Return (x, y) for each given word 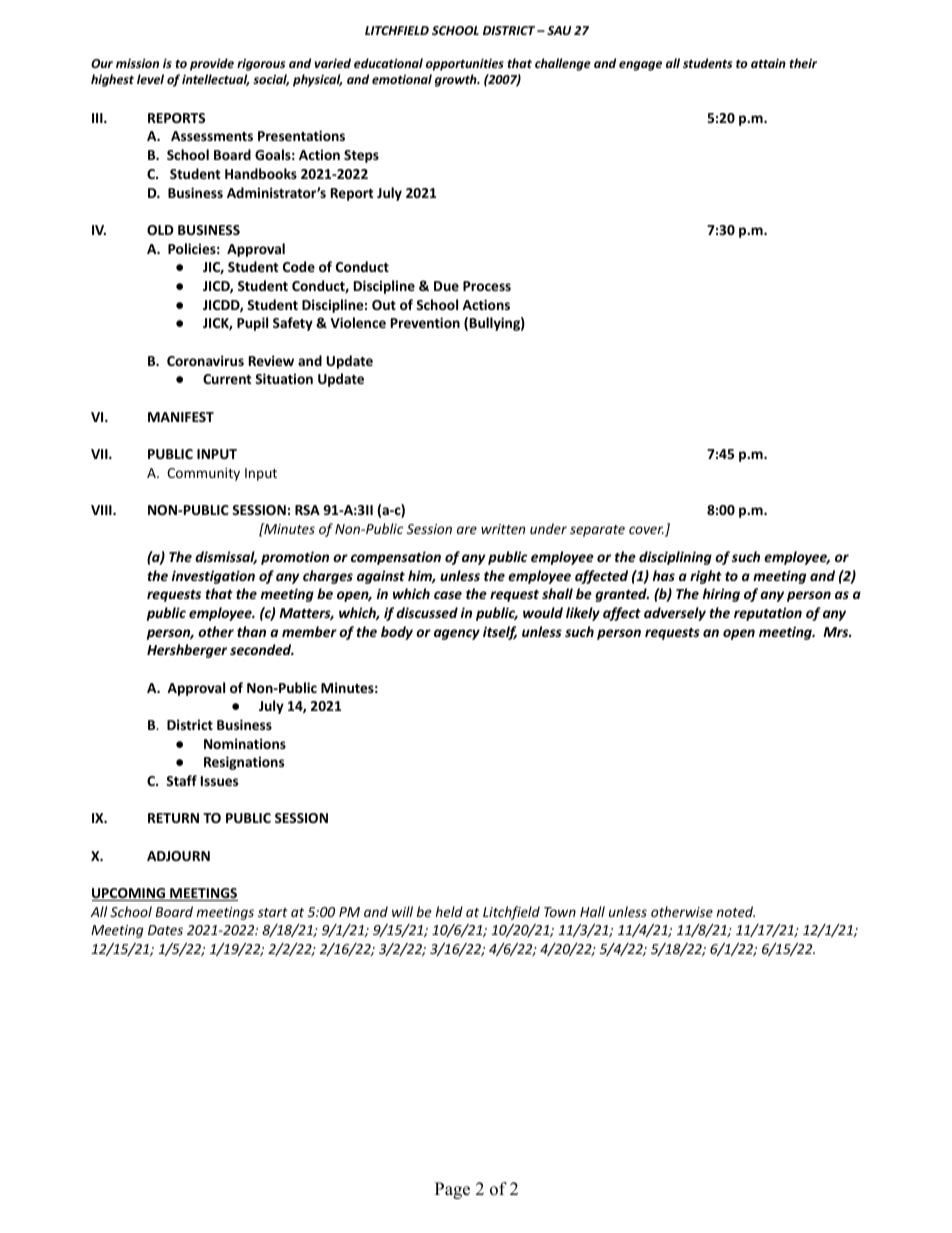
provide (212, 64)
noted (736, 911)
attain (768, 63)
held (449, 911)
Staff (181, 780)
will (402, 911)
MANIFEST (181, 417)
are (467, 530)
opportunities (465, 64)
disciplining (675, 558)
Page (452, 1190)
